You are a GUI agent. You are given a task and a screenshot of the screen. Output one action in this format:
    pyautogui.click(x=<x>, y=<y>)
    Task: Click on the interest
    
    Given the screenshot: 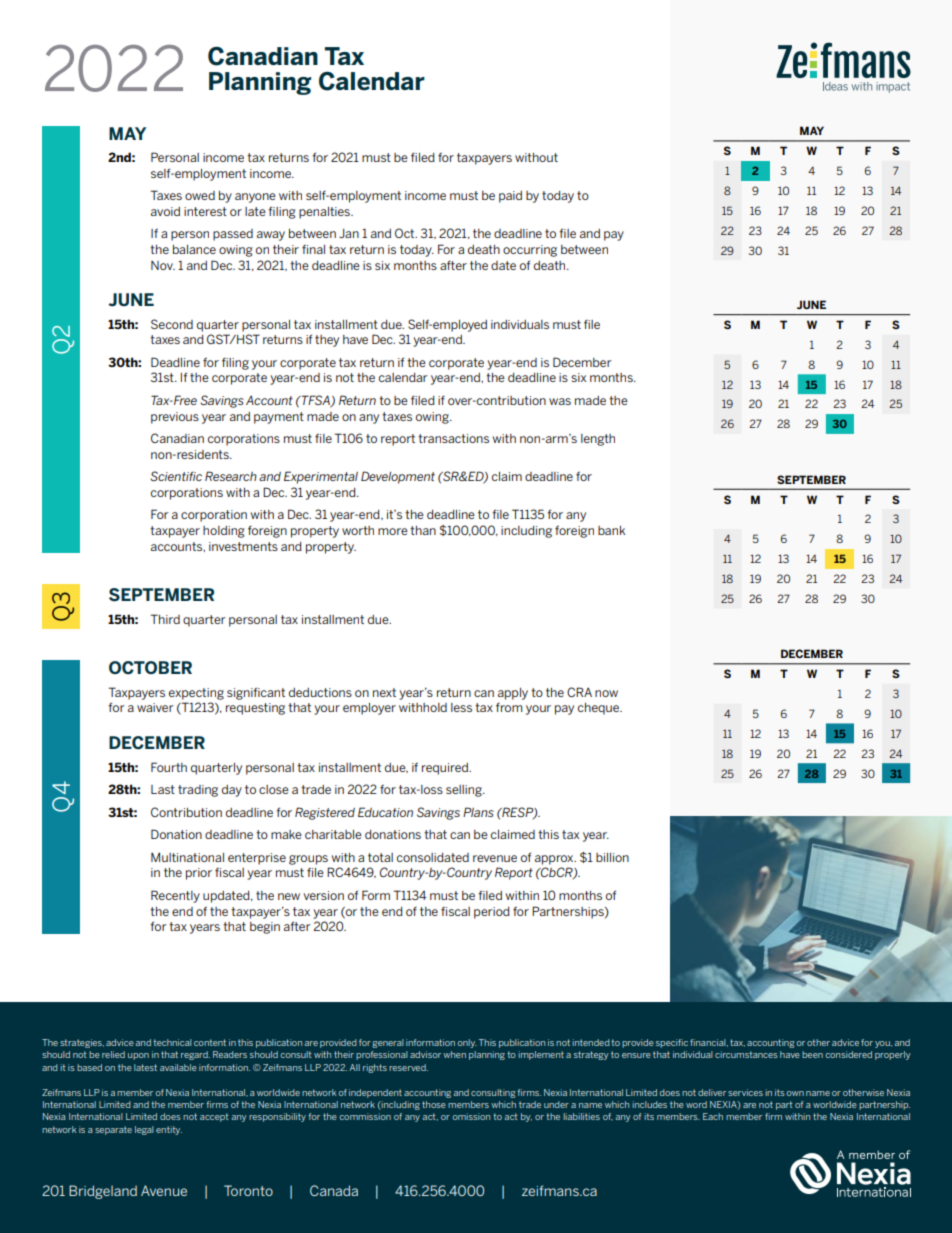 What is the action you would take?
    pyautogui.click(x=205, y=211)
